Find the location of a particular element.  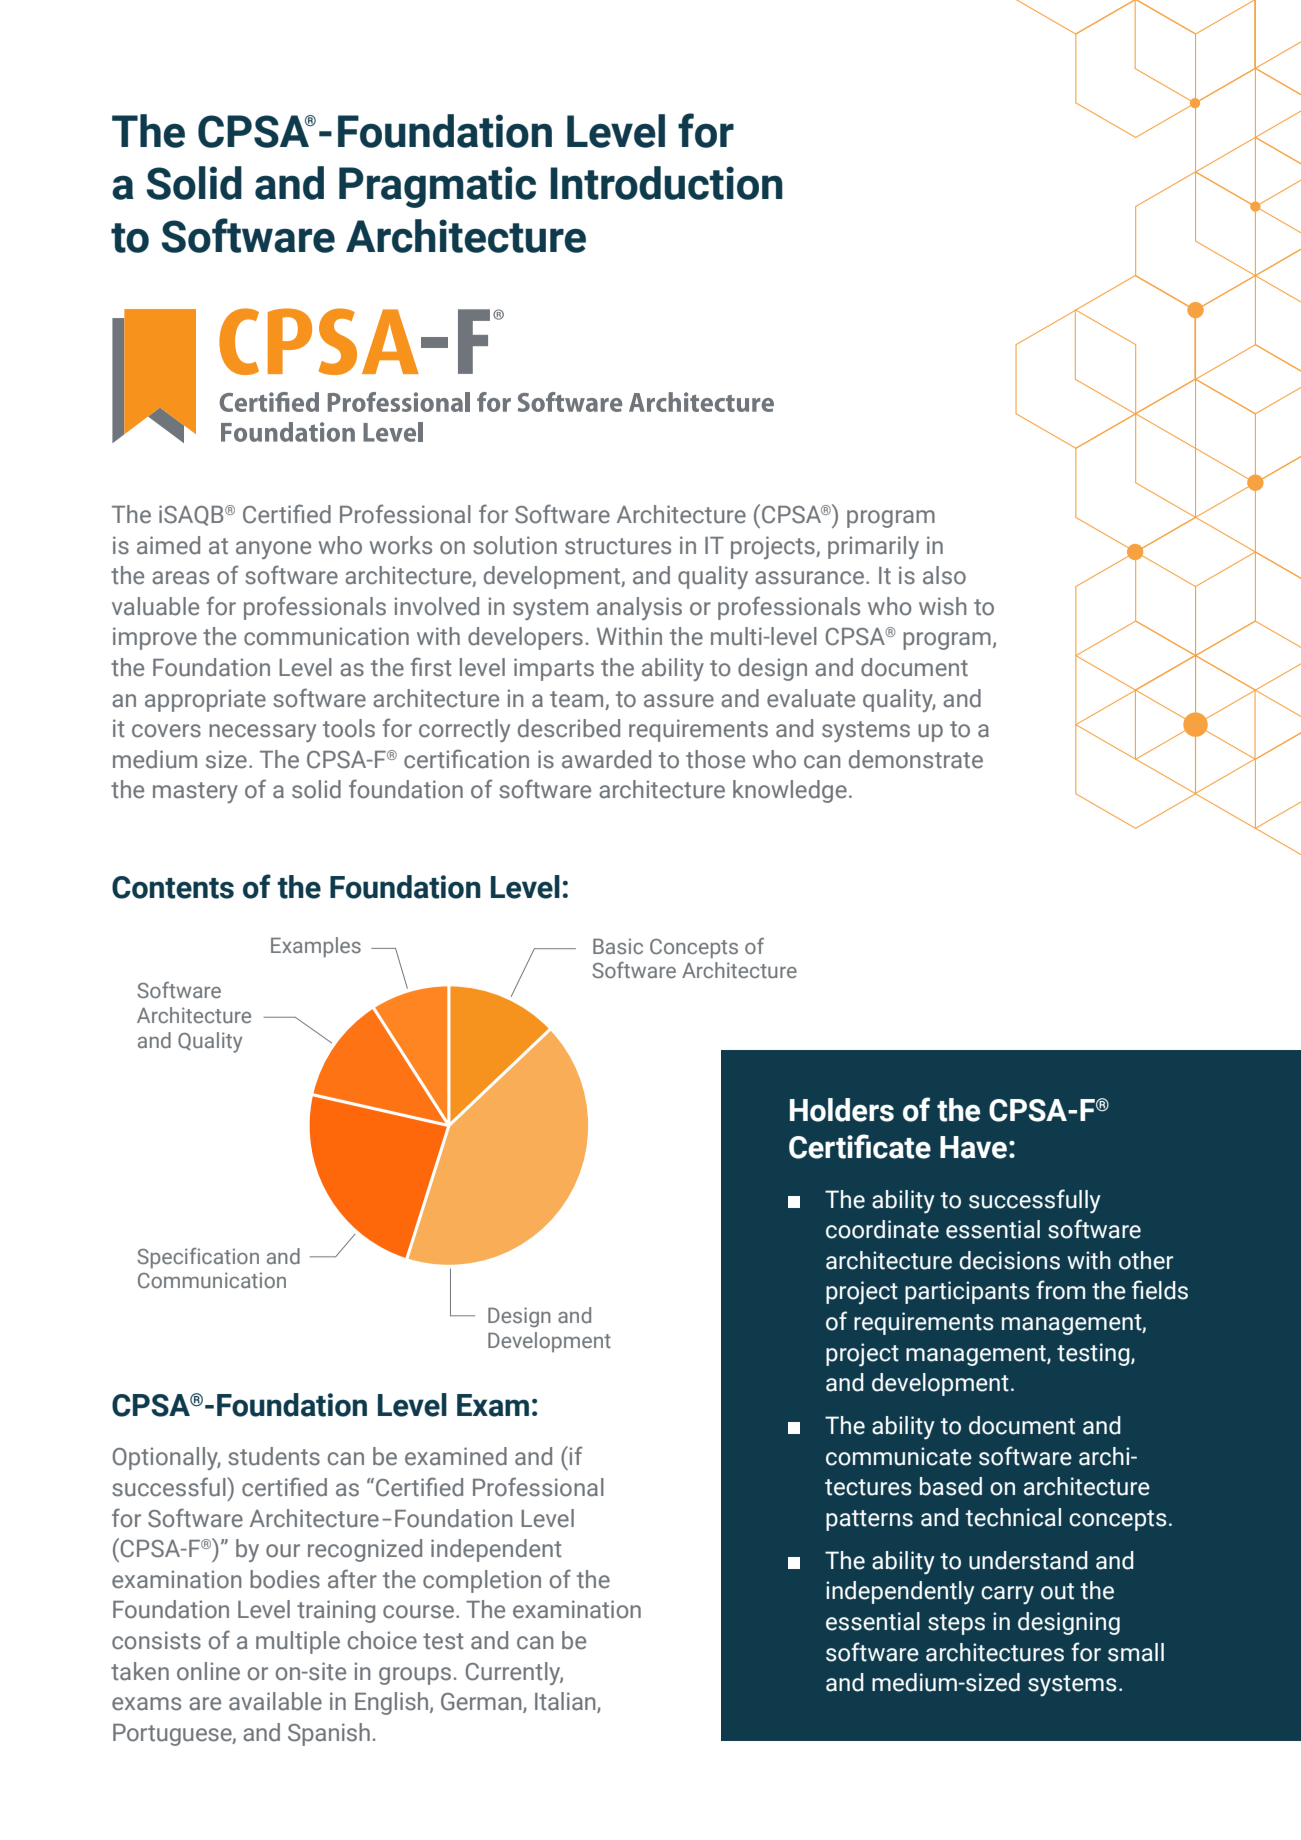

Contents is located at coordinates (173, 887).
